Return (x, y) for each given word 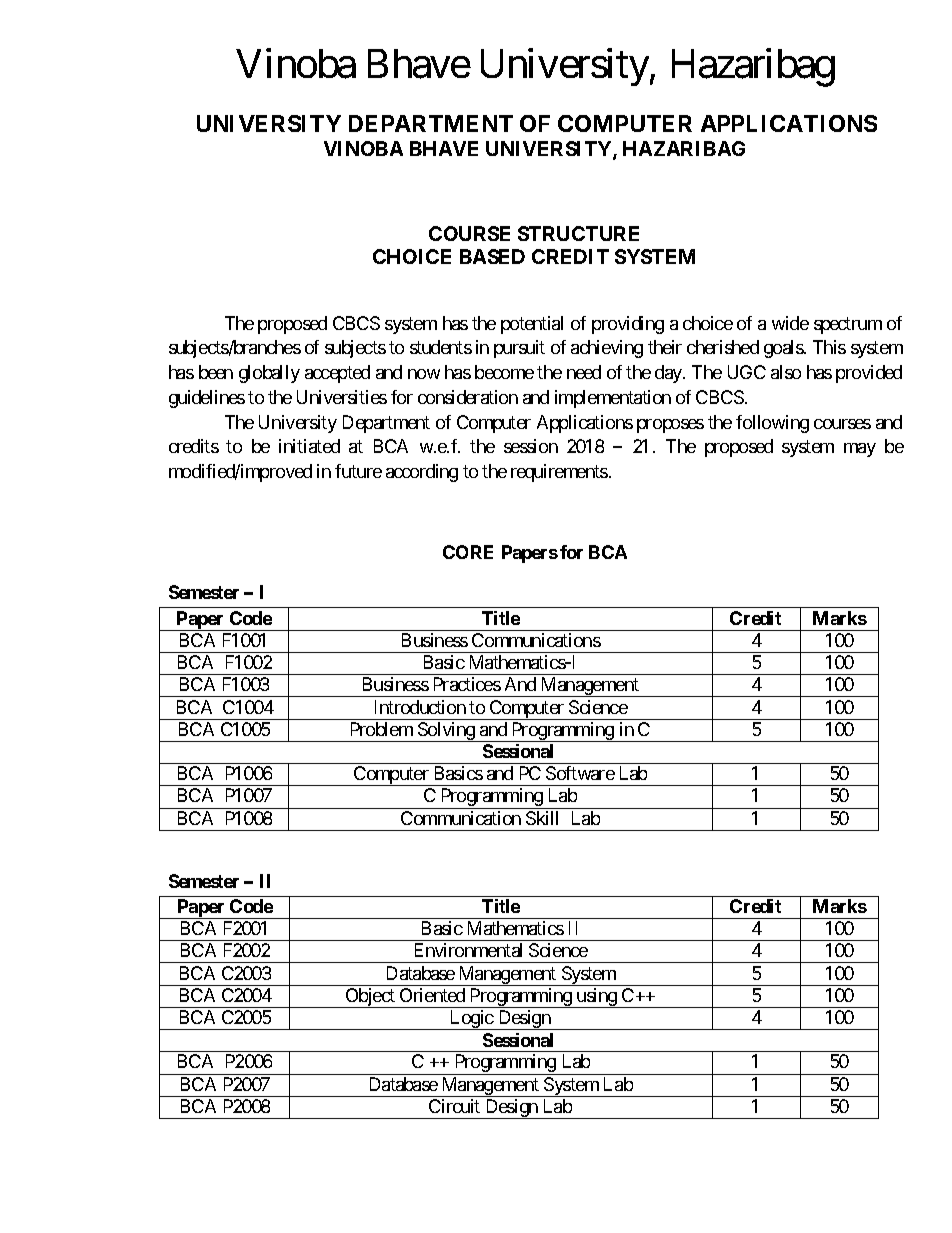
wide (790, 323)
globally (269, 374)
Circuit (454, 1106)
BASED (492, 256)
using (596, 998)
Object (370, 998)
